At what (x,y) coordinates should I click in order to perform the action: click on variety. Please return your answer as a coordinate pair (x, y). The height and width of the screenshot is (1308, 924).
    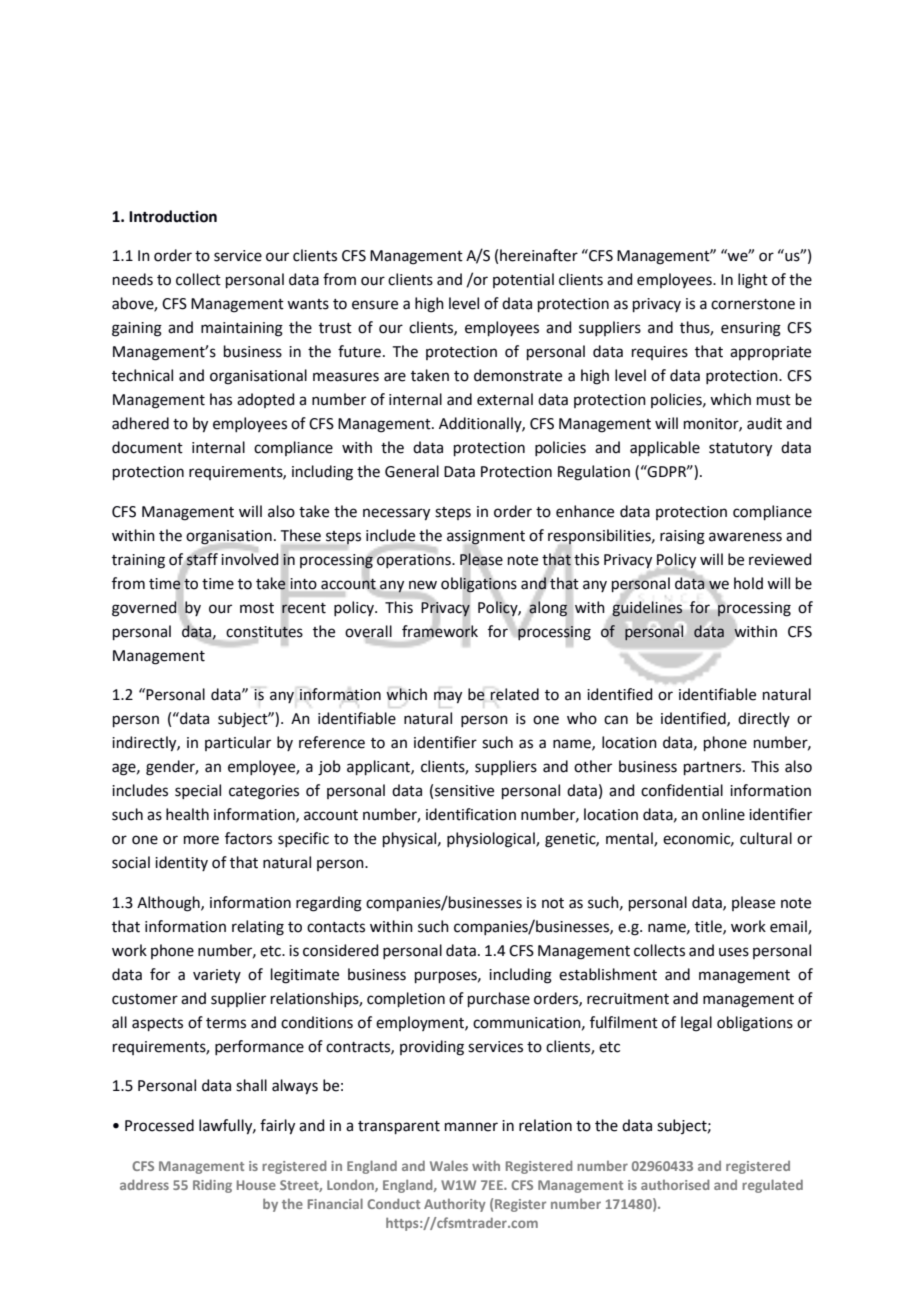
    Looking at the image, I should click on (217, 976).
